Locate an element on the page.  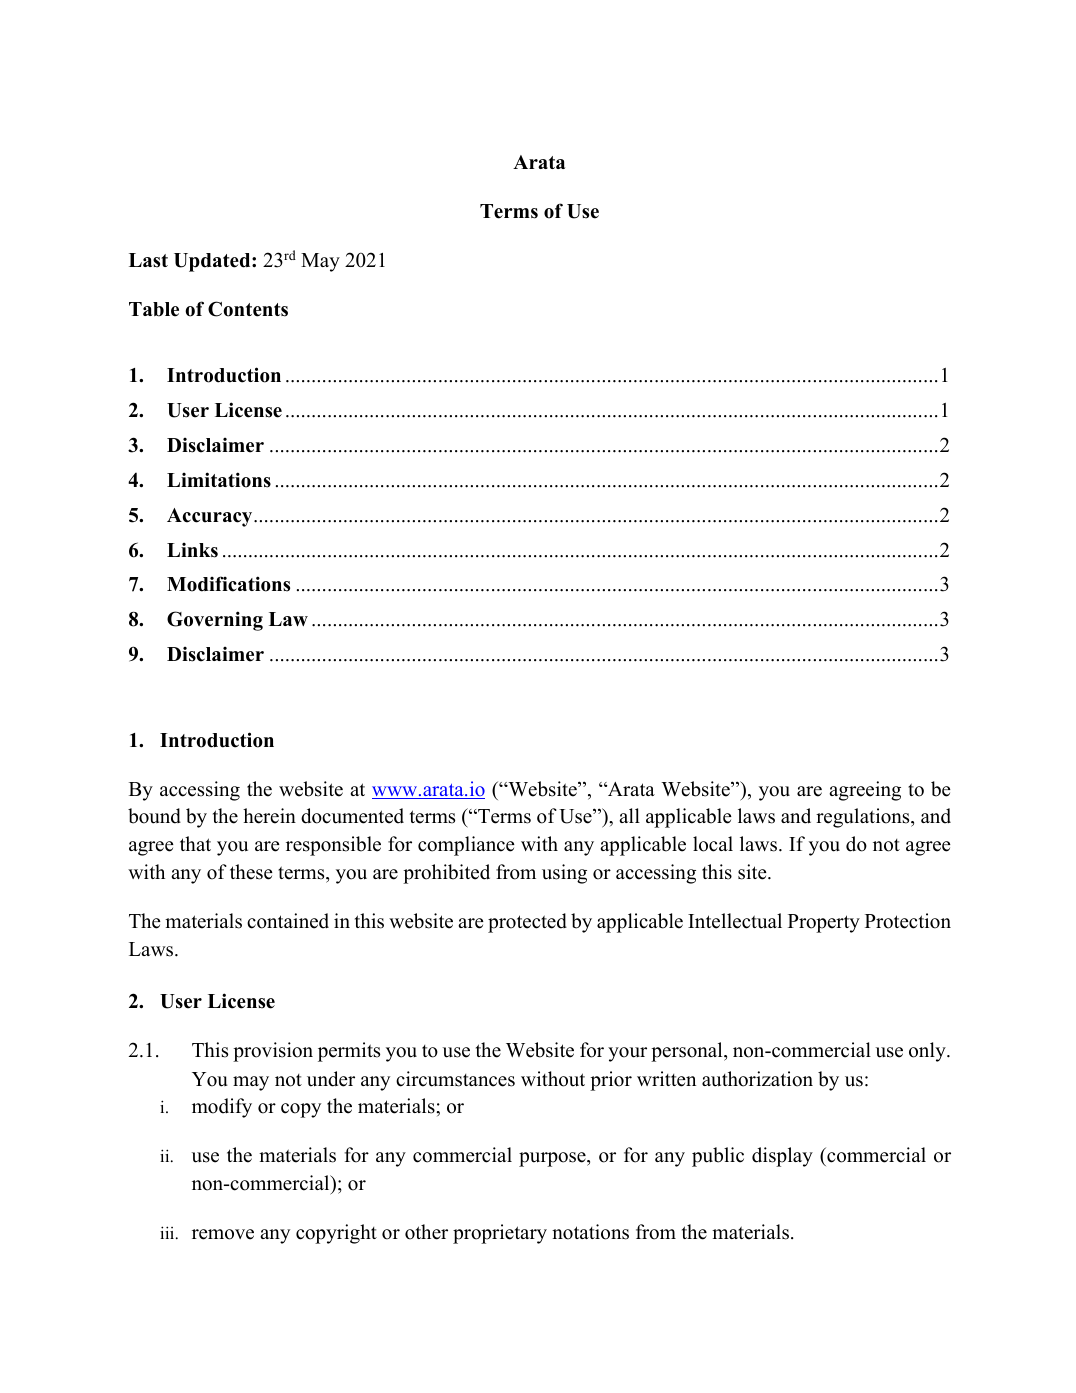
Updated is located at coordinates (213, 262).
